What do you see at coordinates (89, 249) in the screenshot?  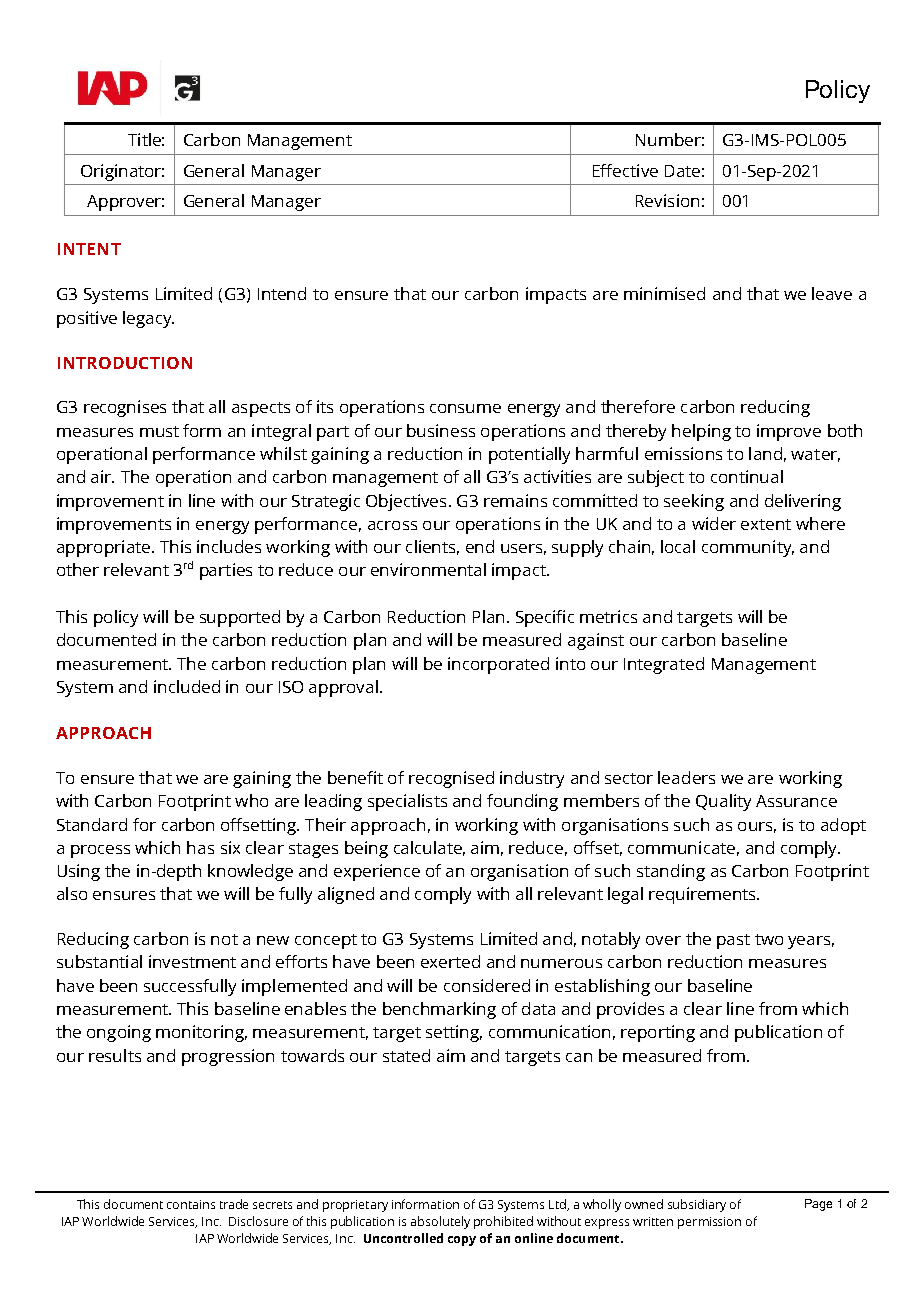 I see `INTENT` at bounding box center [89, 249].
